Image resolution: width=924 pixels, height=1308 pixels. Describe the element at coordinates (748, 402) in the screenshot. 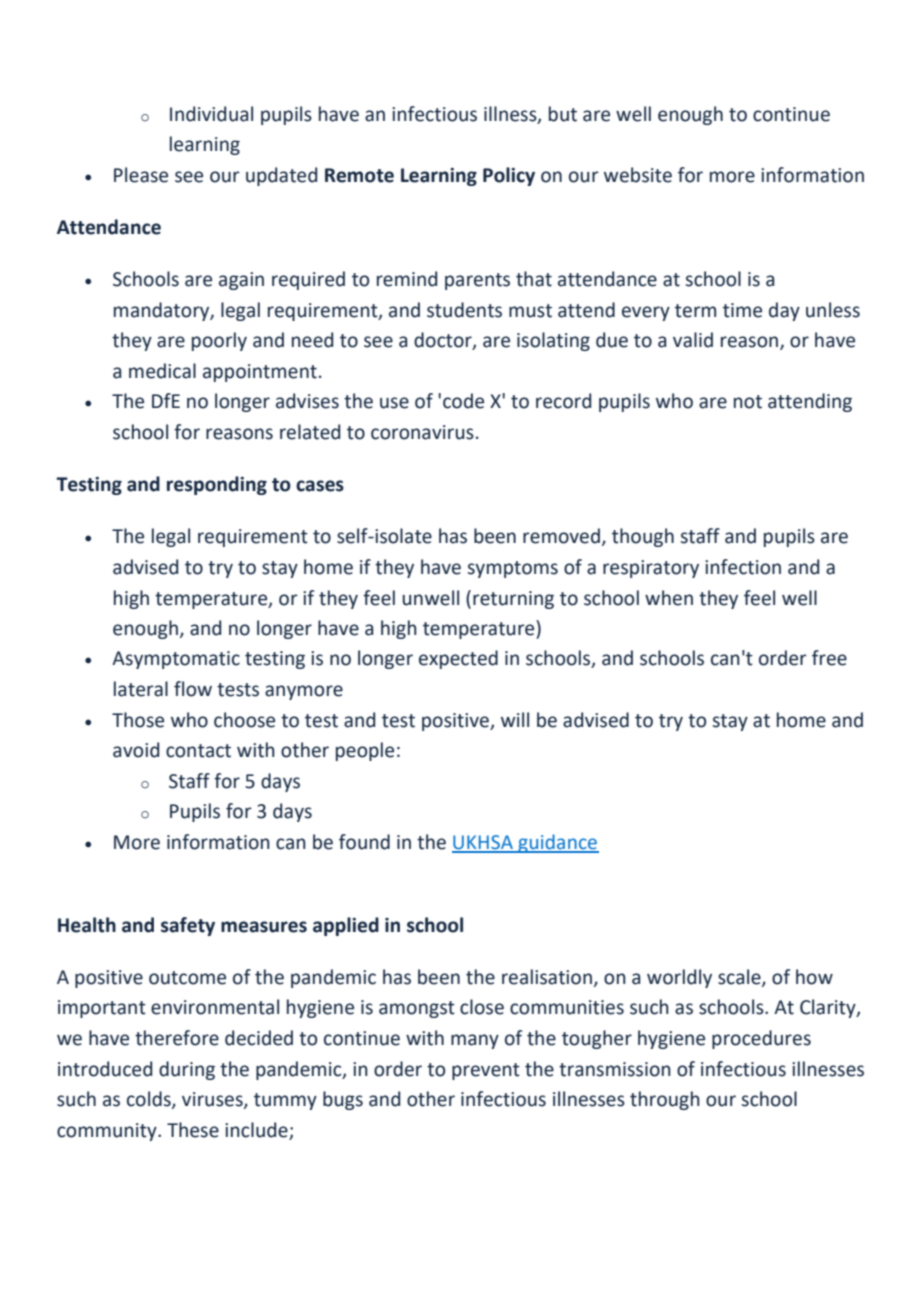

I see `not` at that location.
